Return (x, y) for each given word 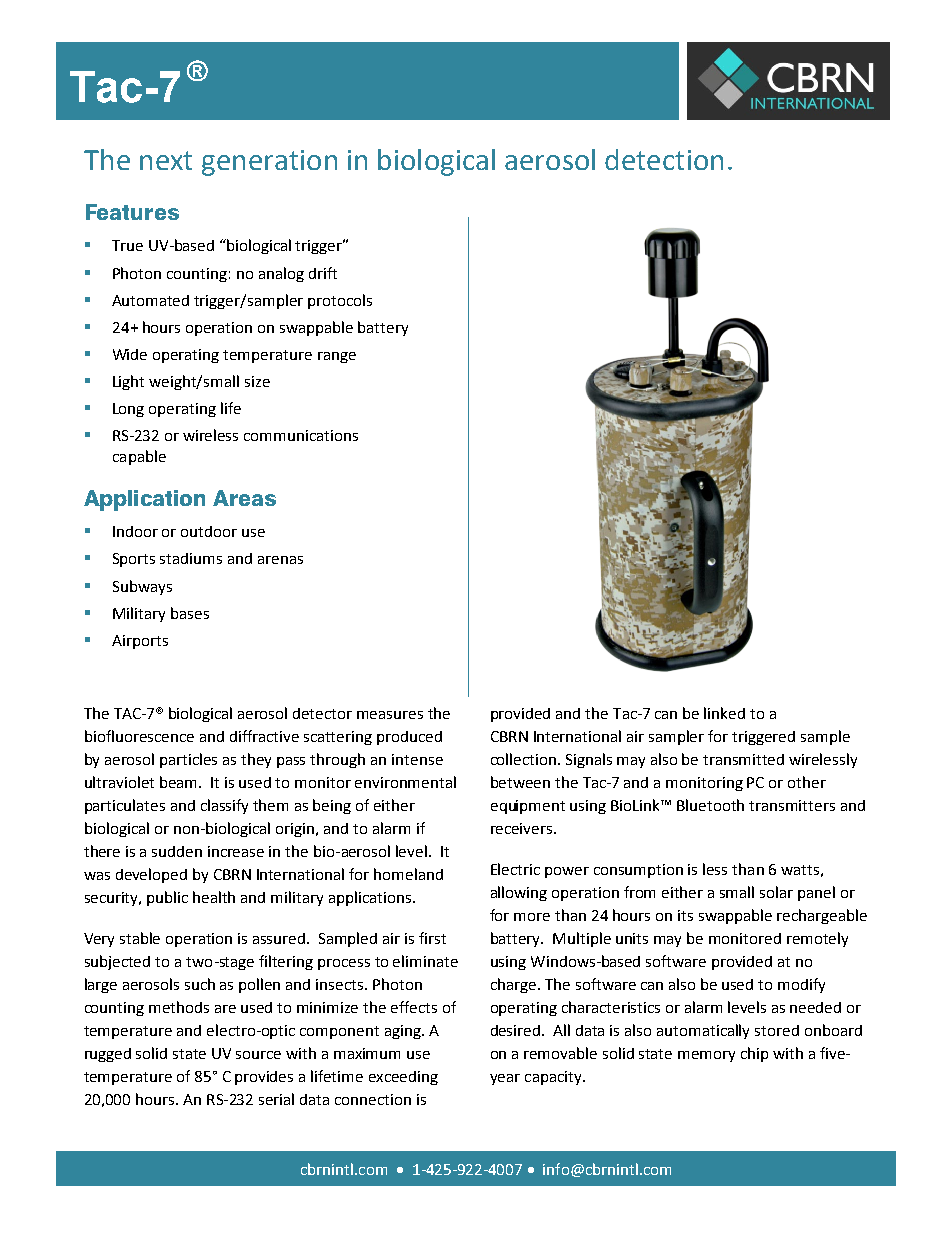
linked (724, 713)
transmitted (743, 759)
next (166, 160)
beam (180, 782)
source (258, 1055)
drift (323, 273)
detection (664, 159)
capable (139, 457)
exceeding (403, 1078)
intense (417, 759)
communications (301, 435)
